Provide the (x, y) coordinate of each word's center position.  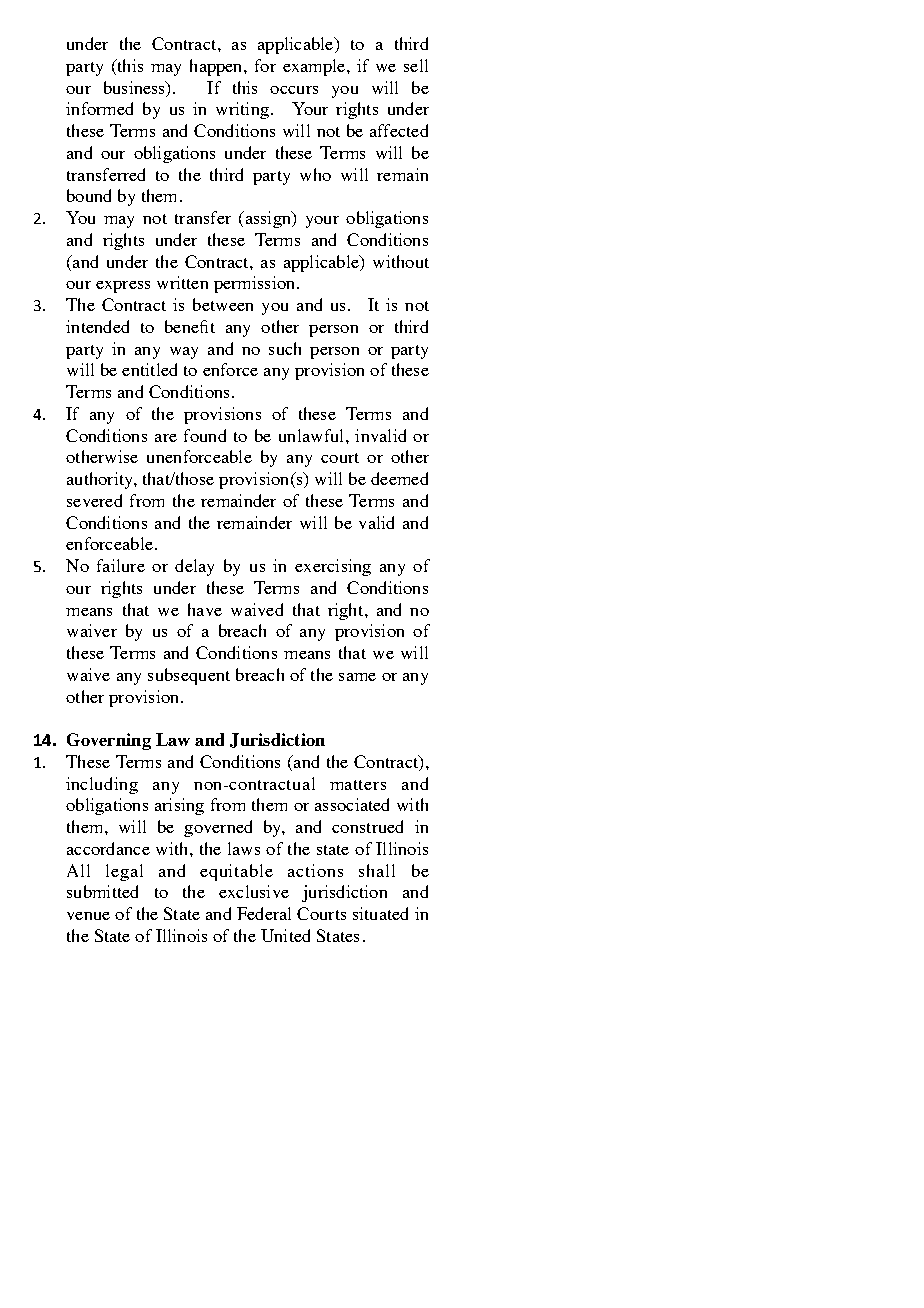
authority (101, 480)
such (285, 348)
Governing (109, 741)
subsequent (189, 676)
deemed (399, 478)
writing (242, 110)
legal (124, 872)
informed (99, 108)
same (357, 677)
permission (256, 284)
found (205, 435)
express (123, 287)
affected (399, 130)
